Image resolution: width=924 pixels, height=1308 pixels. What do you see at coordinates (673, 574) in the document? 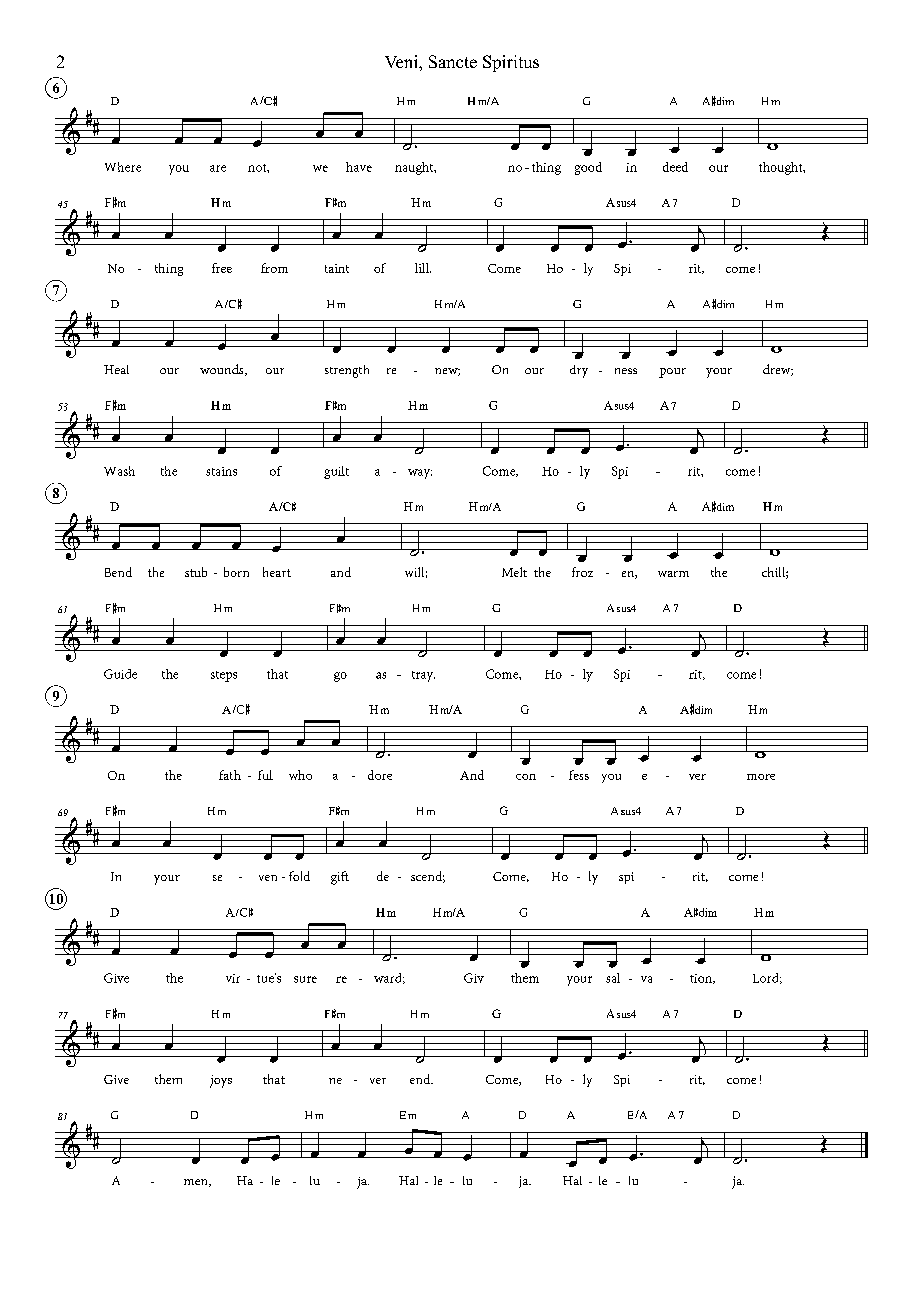
I see `warm` at bounding box center [673, 574].
